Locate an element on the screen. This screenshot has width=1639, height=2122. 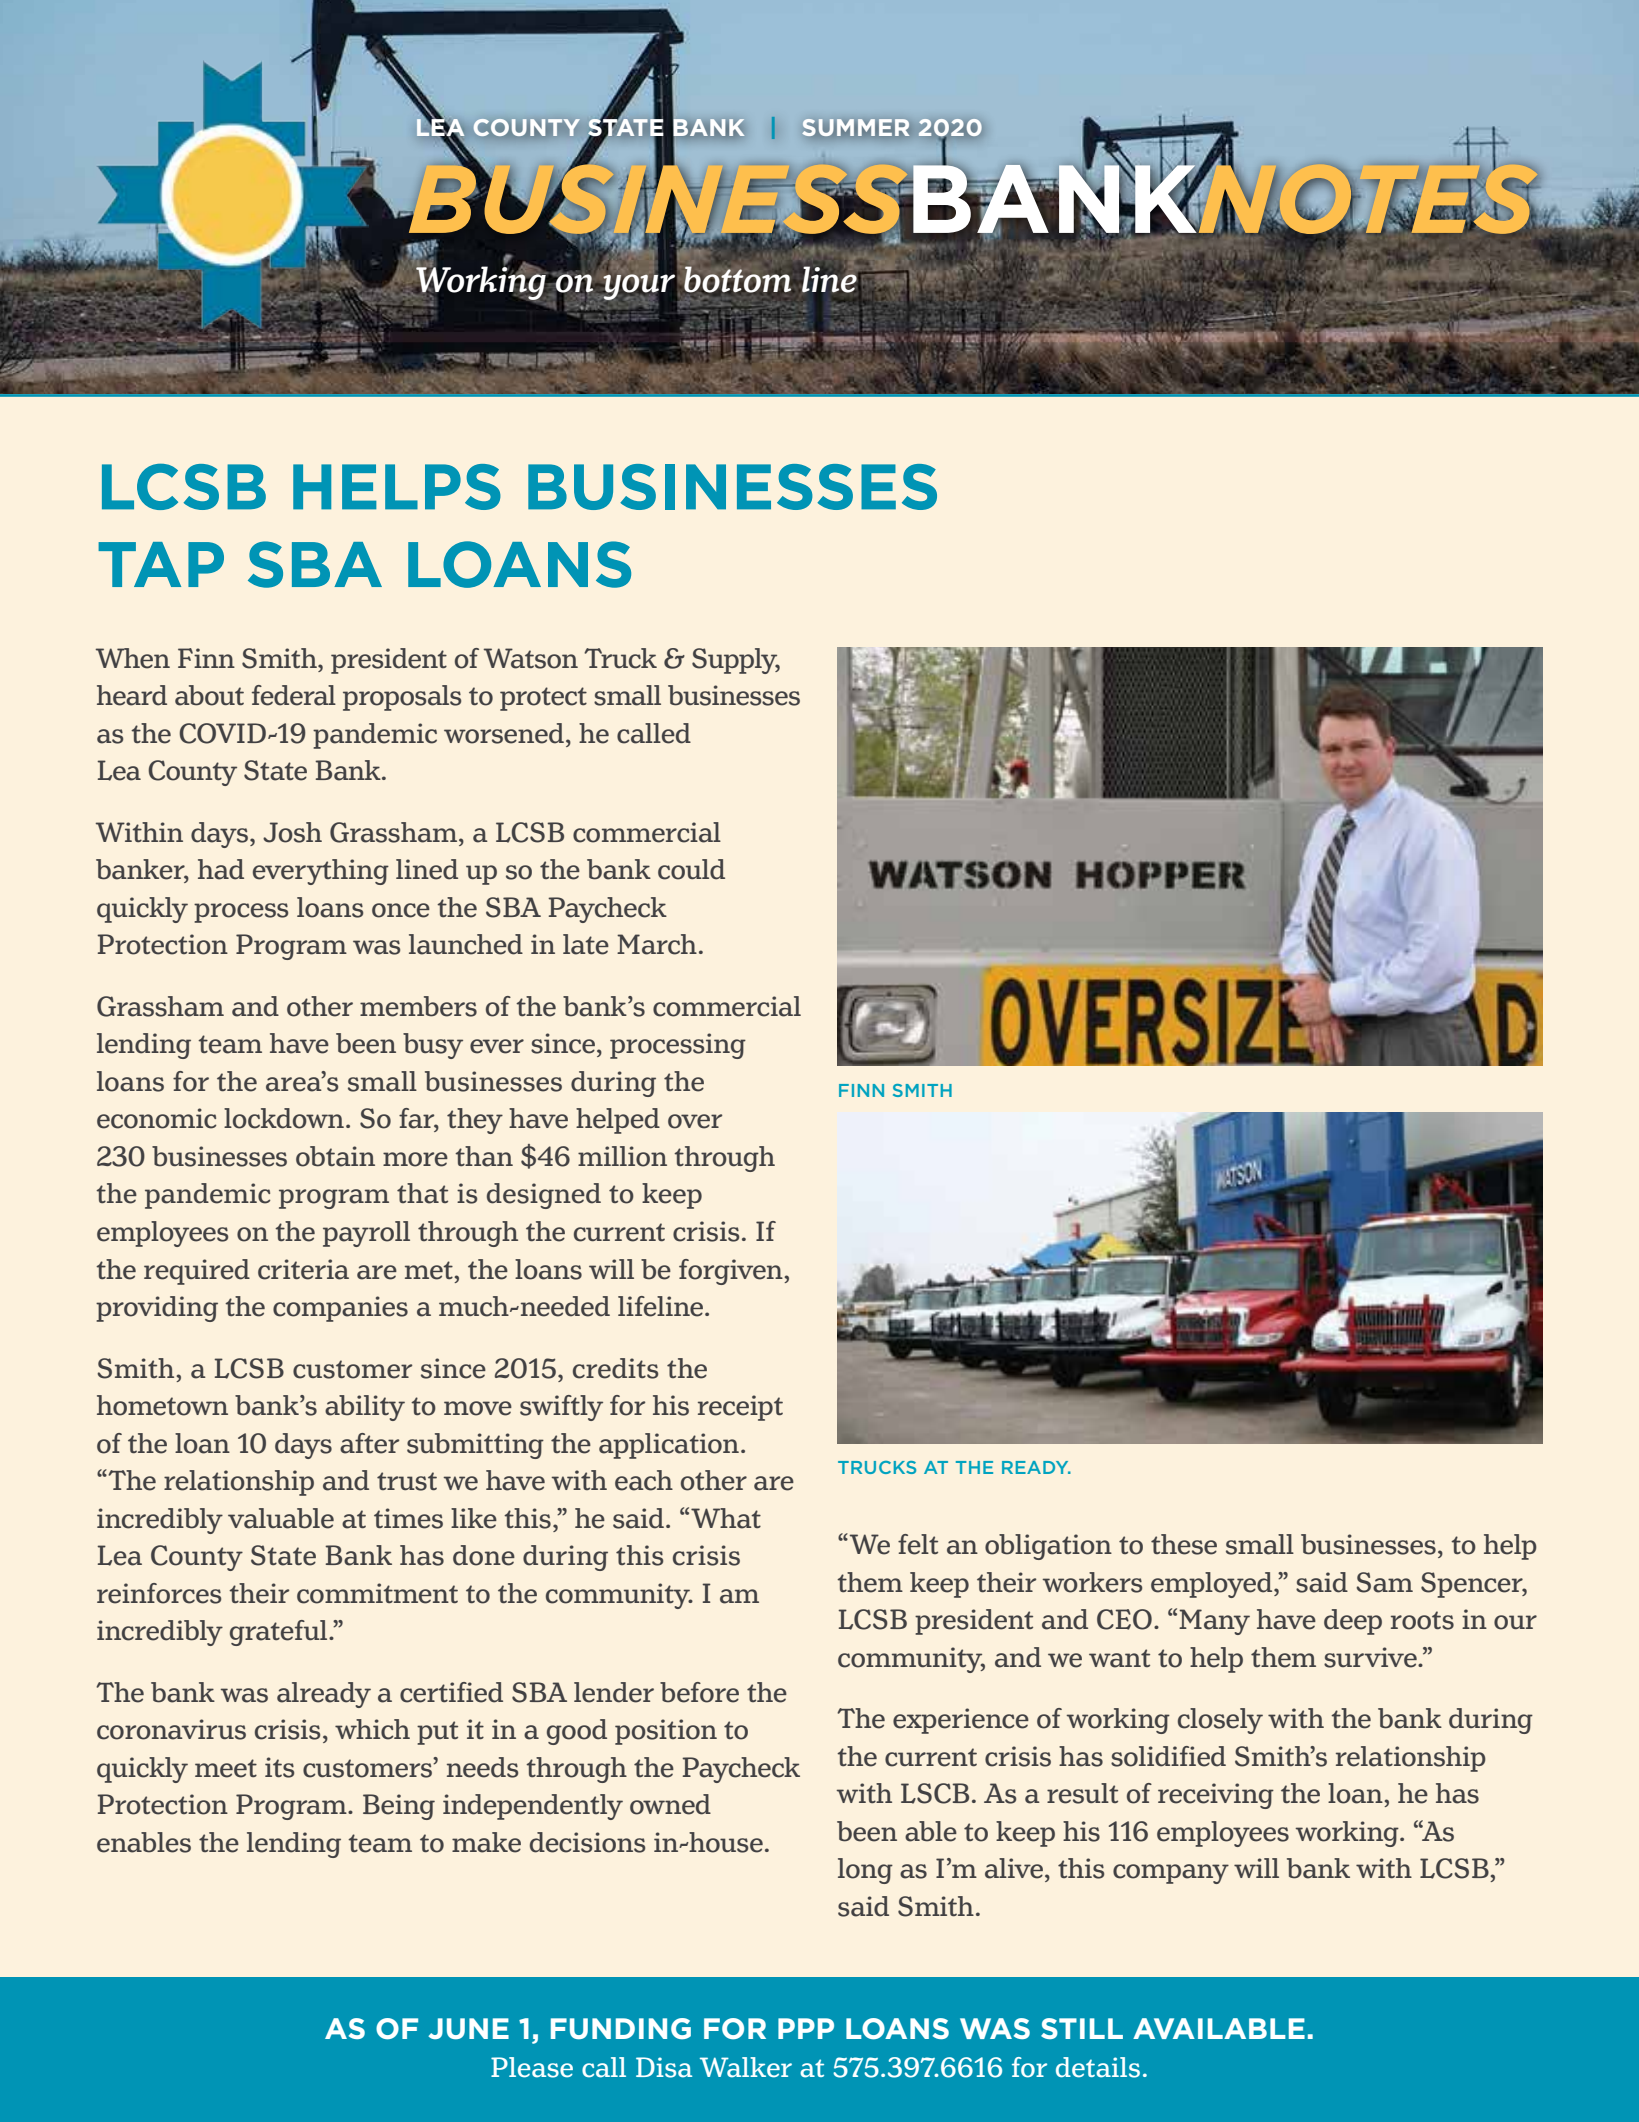
employed is located at coordinates (1213, 1585).
